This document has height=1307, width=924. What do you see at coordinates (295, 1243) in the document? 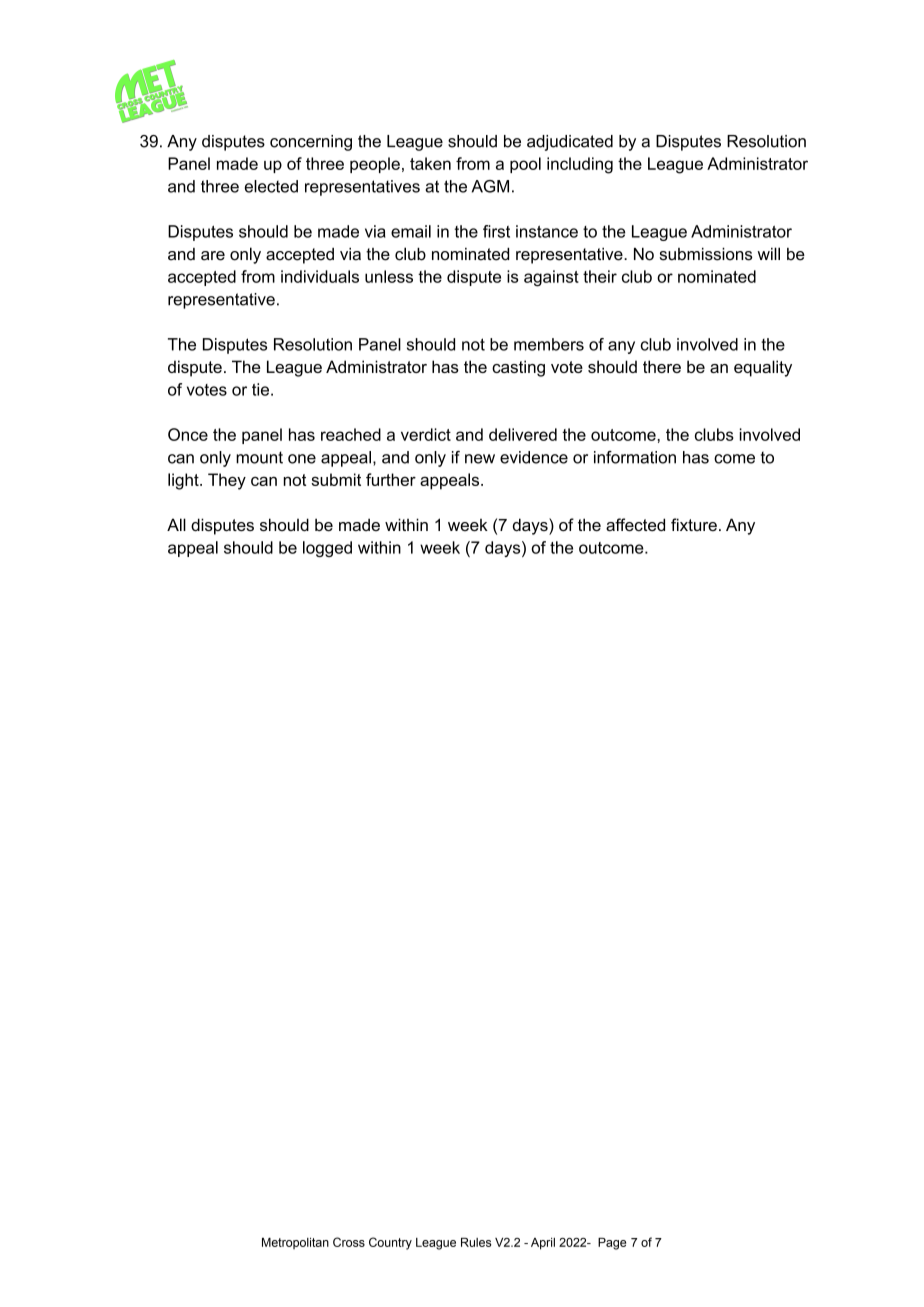
I see `Metropolitan` at bounding box center [295, 1243].
